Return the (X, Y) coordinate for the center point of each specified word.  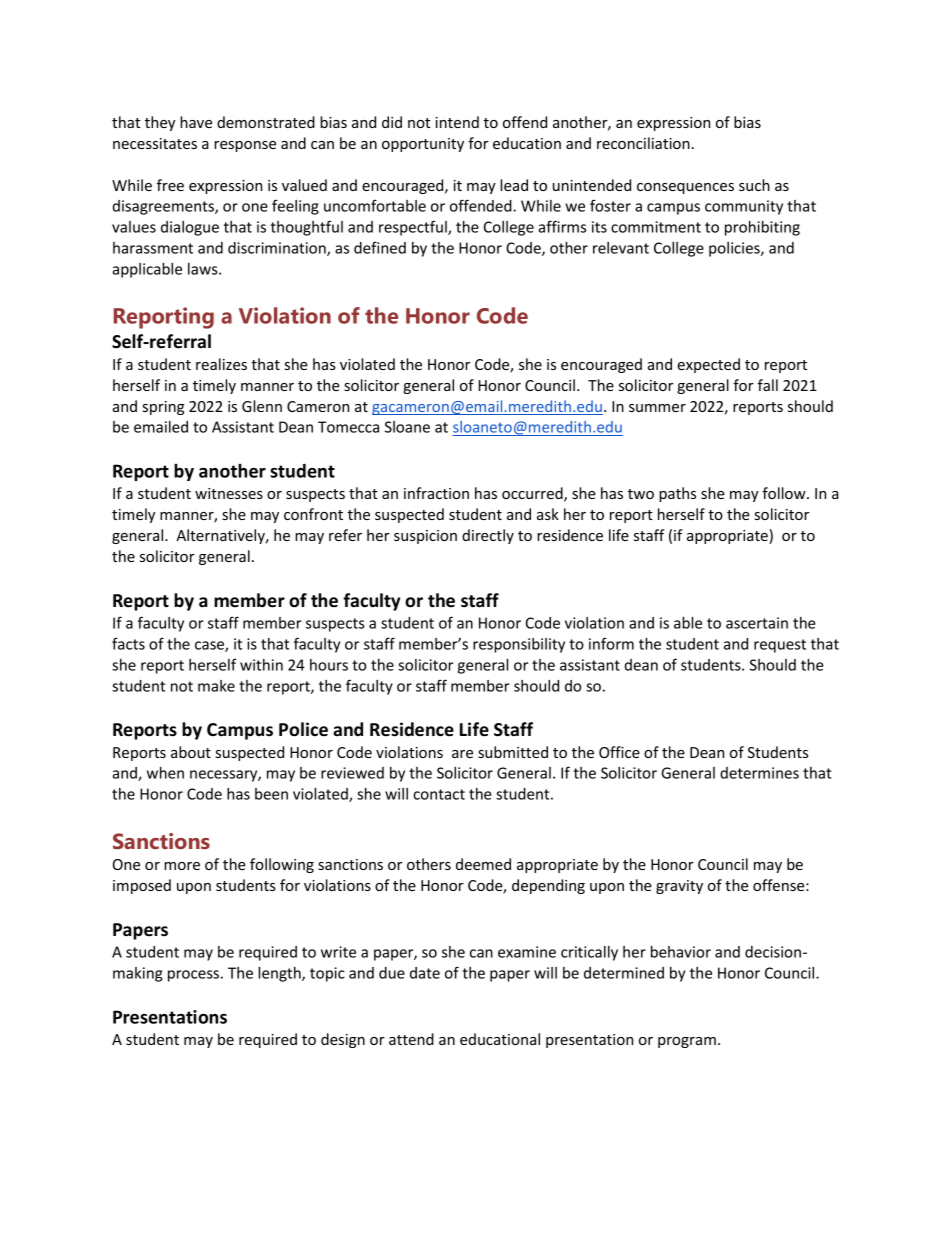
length (280, 974)
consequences (685, 188)
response (245, 146)
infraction (436, 493)
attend (411, 1039)
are (462, 754)
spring (163, 408)
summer (657, 408)
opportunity (423, 145)
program (687, 1042)
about (191, 752)
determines (759, 773)
